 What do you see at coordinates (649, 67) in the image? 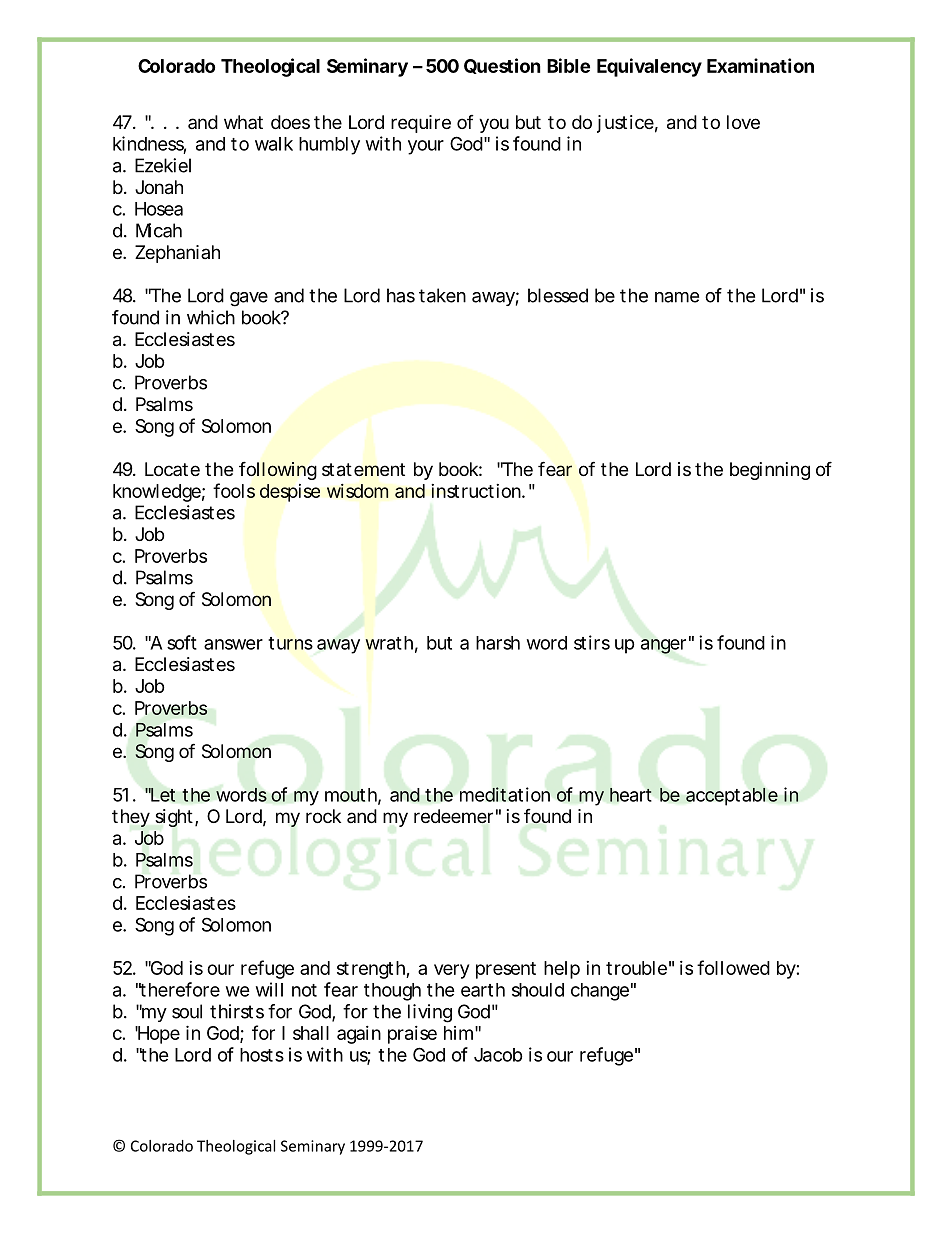
I see `Equivalency` at bounding box center [649, 67].
